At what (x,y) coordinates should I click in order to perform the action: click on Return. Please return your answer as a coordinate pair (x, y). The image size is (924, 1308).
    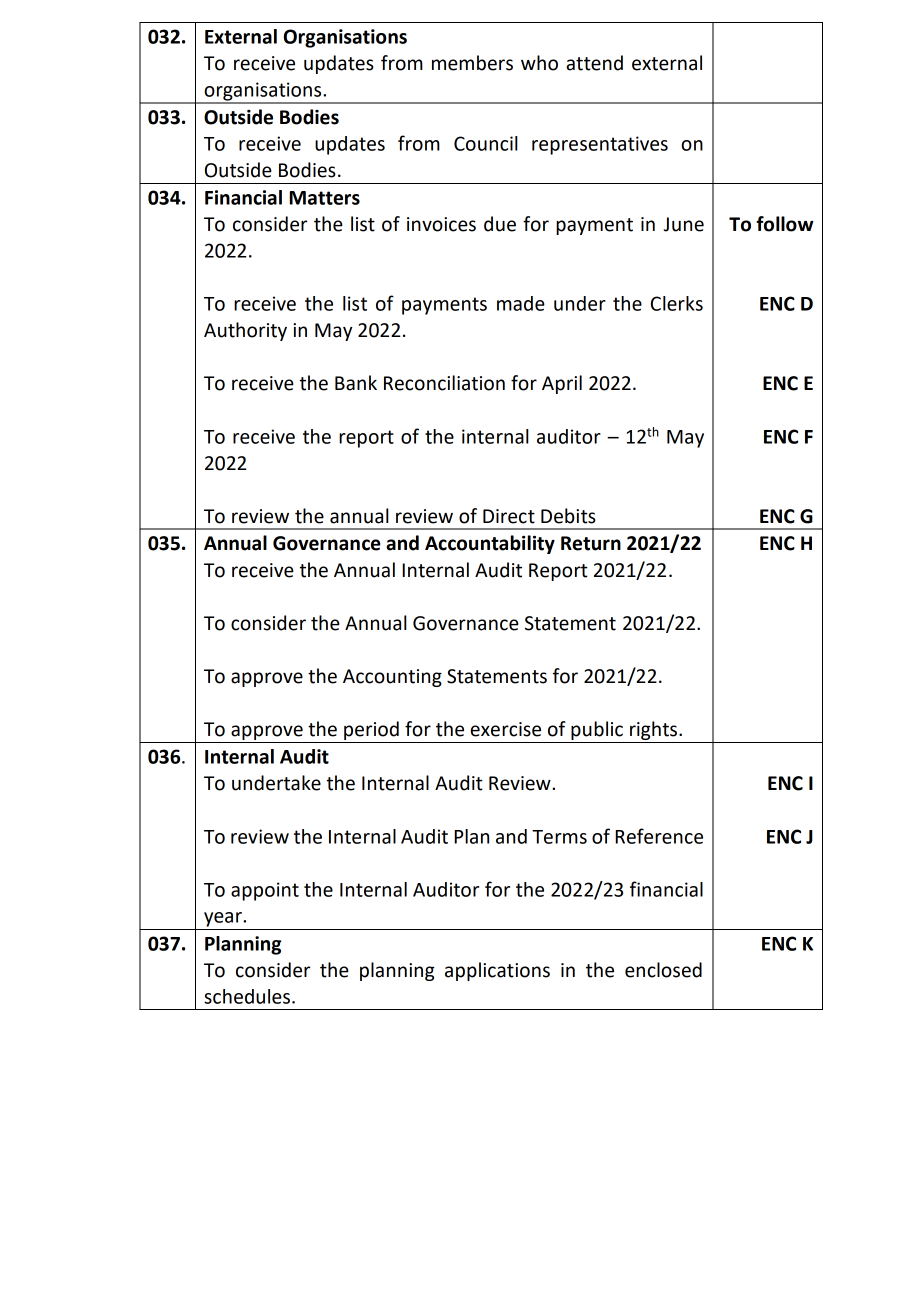
    Looking at the image, I should click on (591, 543).
